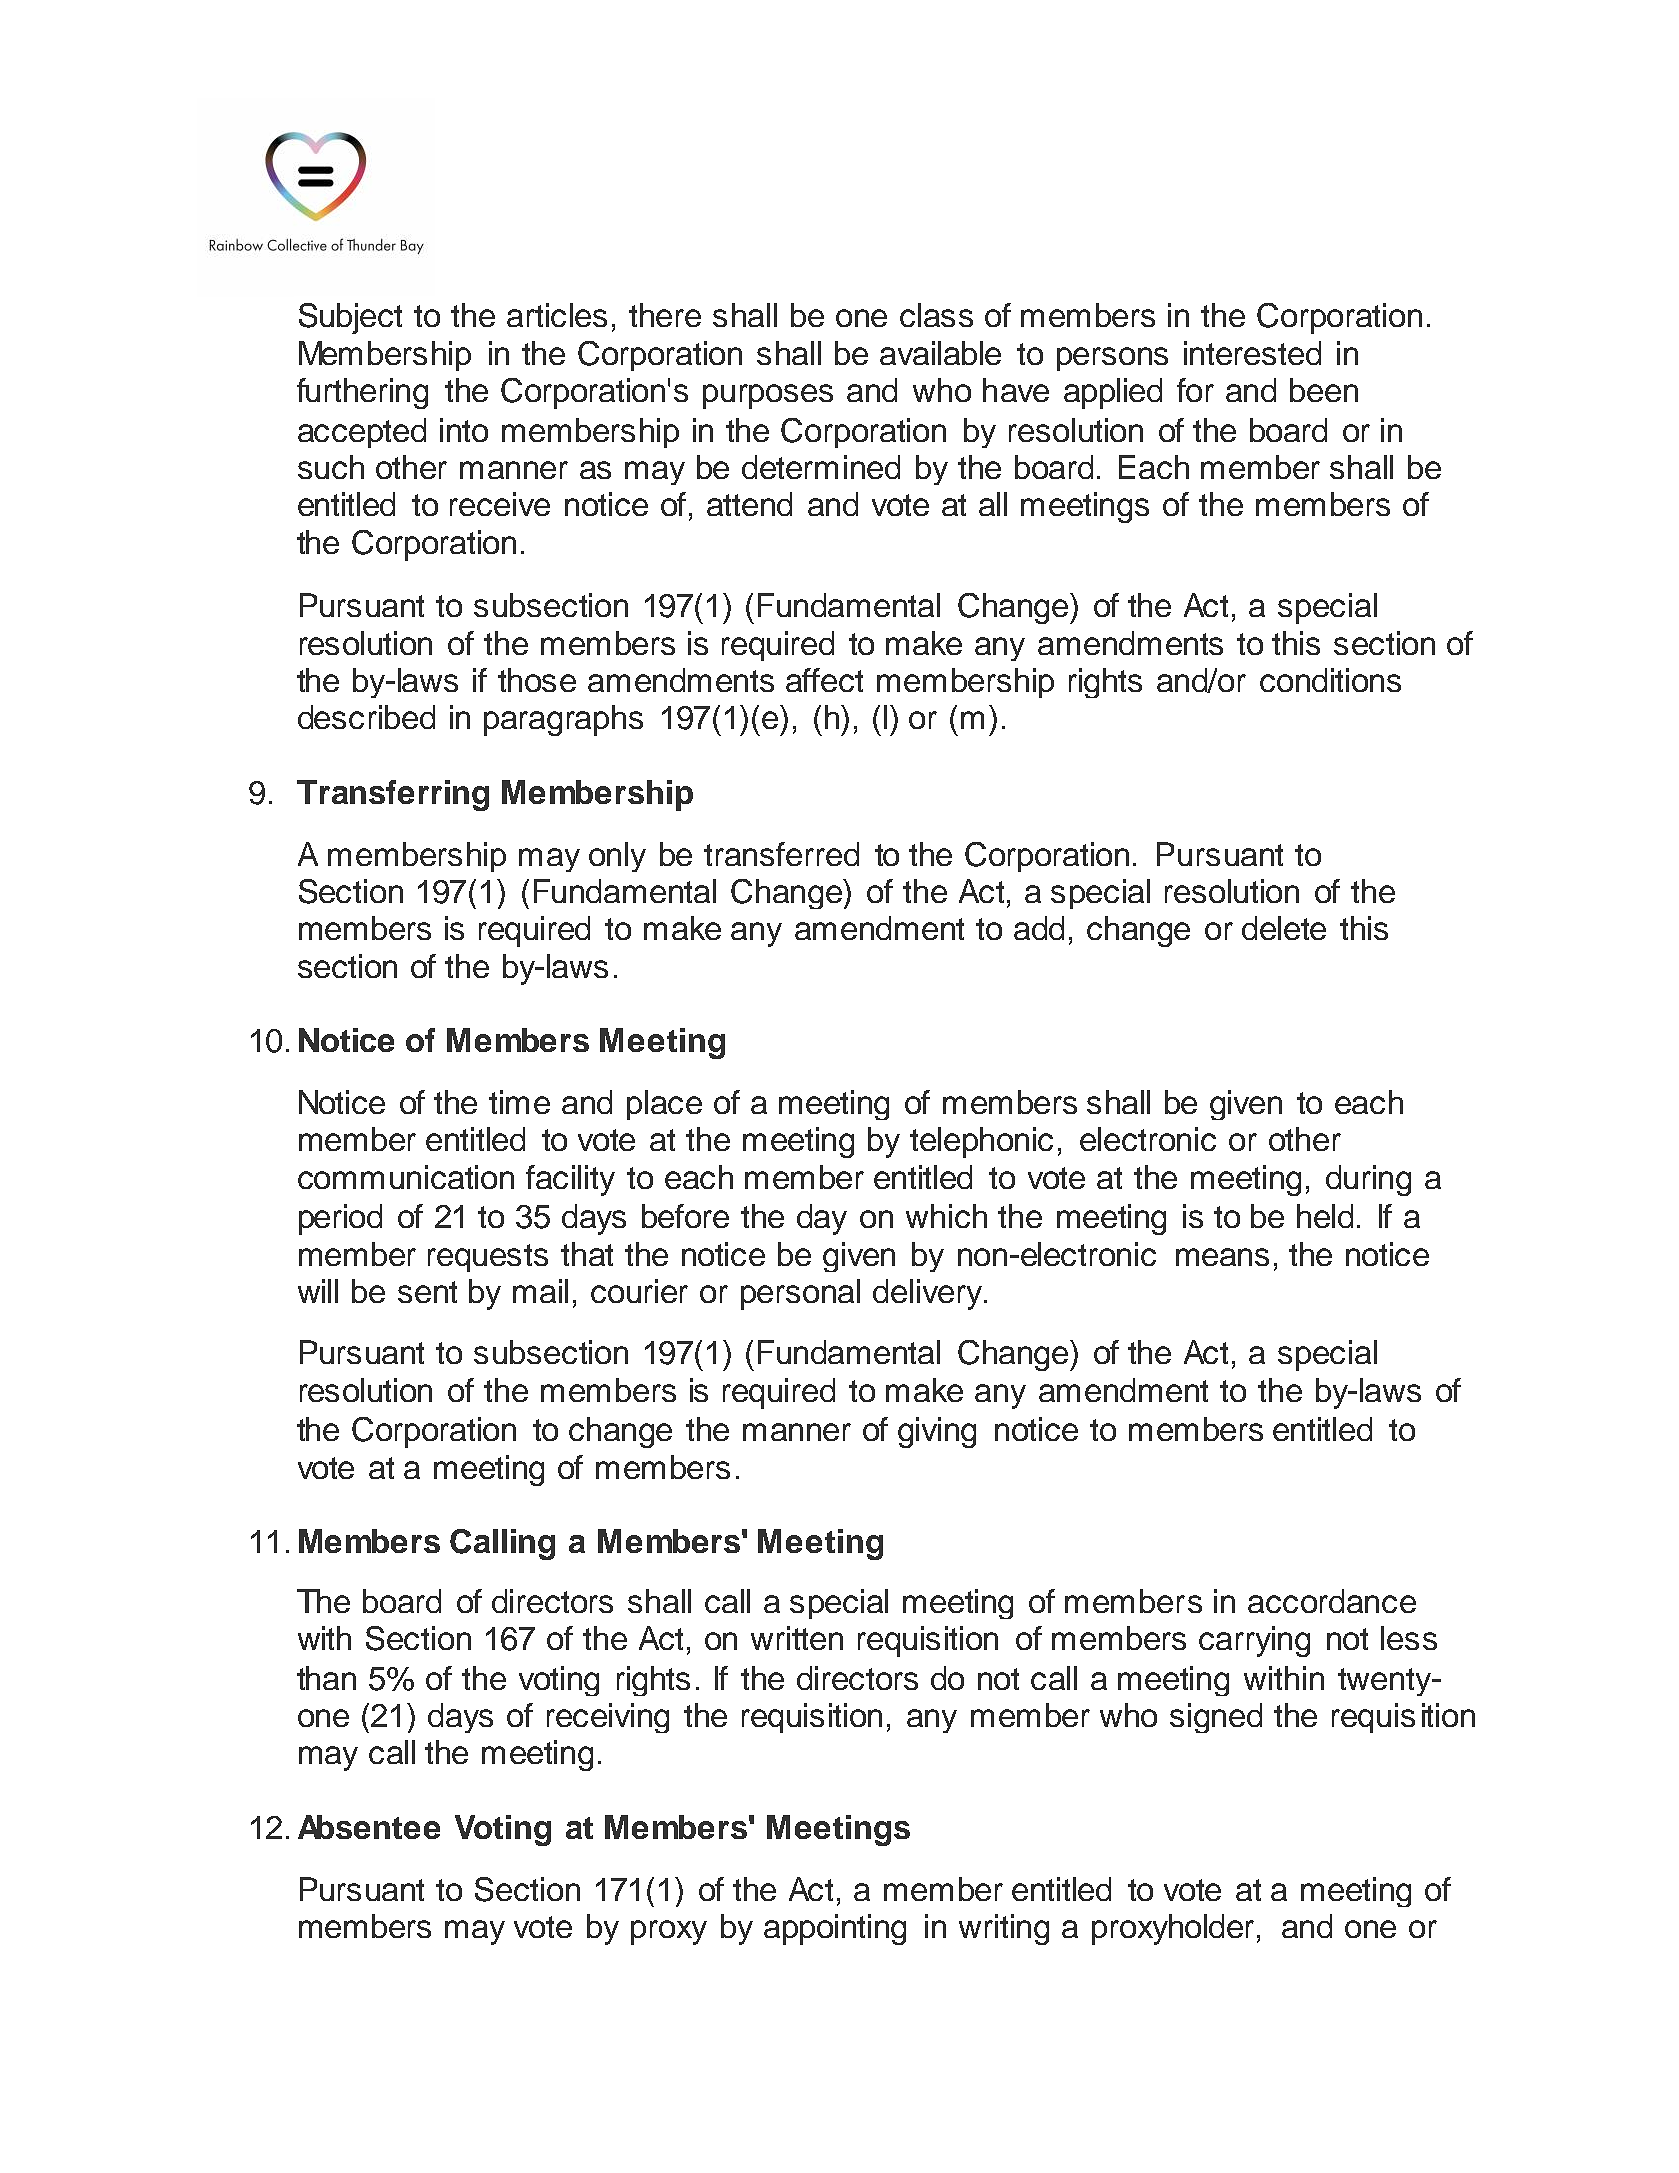 Image resolution: width=1679 pixels, height=2173 pixels. What do you see at coordinates (981, 1142) in the screenshot?
I see `telephonic` at bounding box center [981, 1142].
